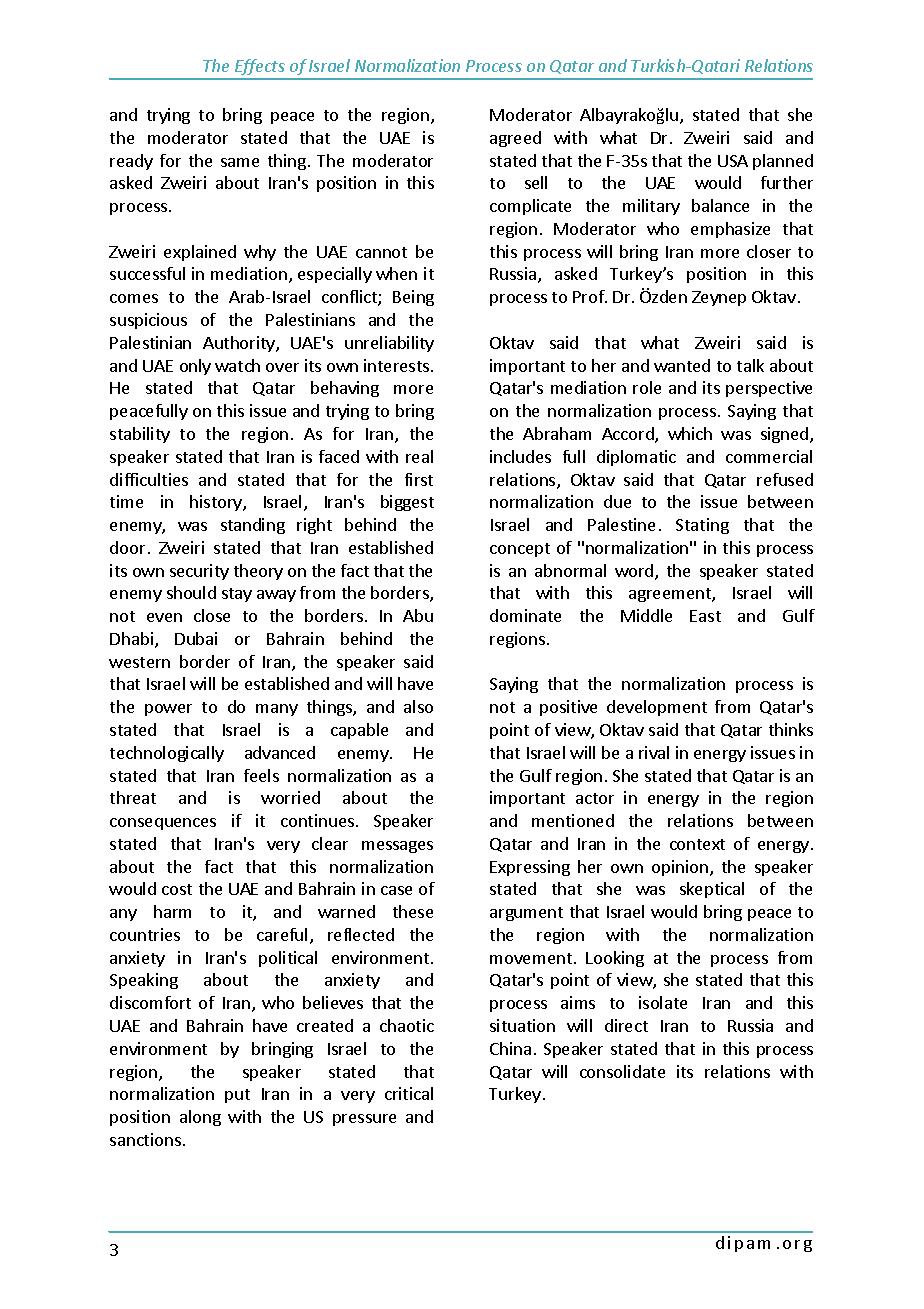 The image size is (924, 1309). I want to click on agreed, so click(515, 139).
